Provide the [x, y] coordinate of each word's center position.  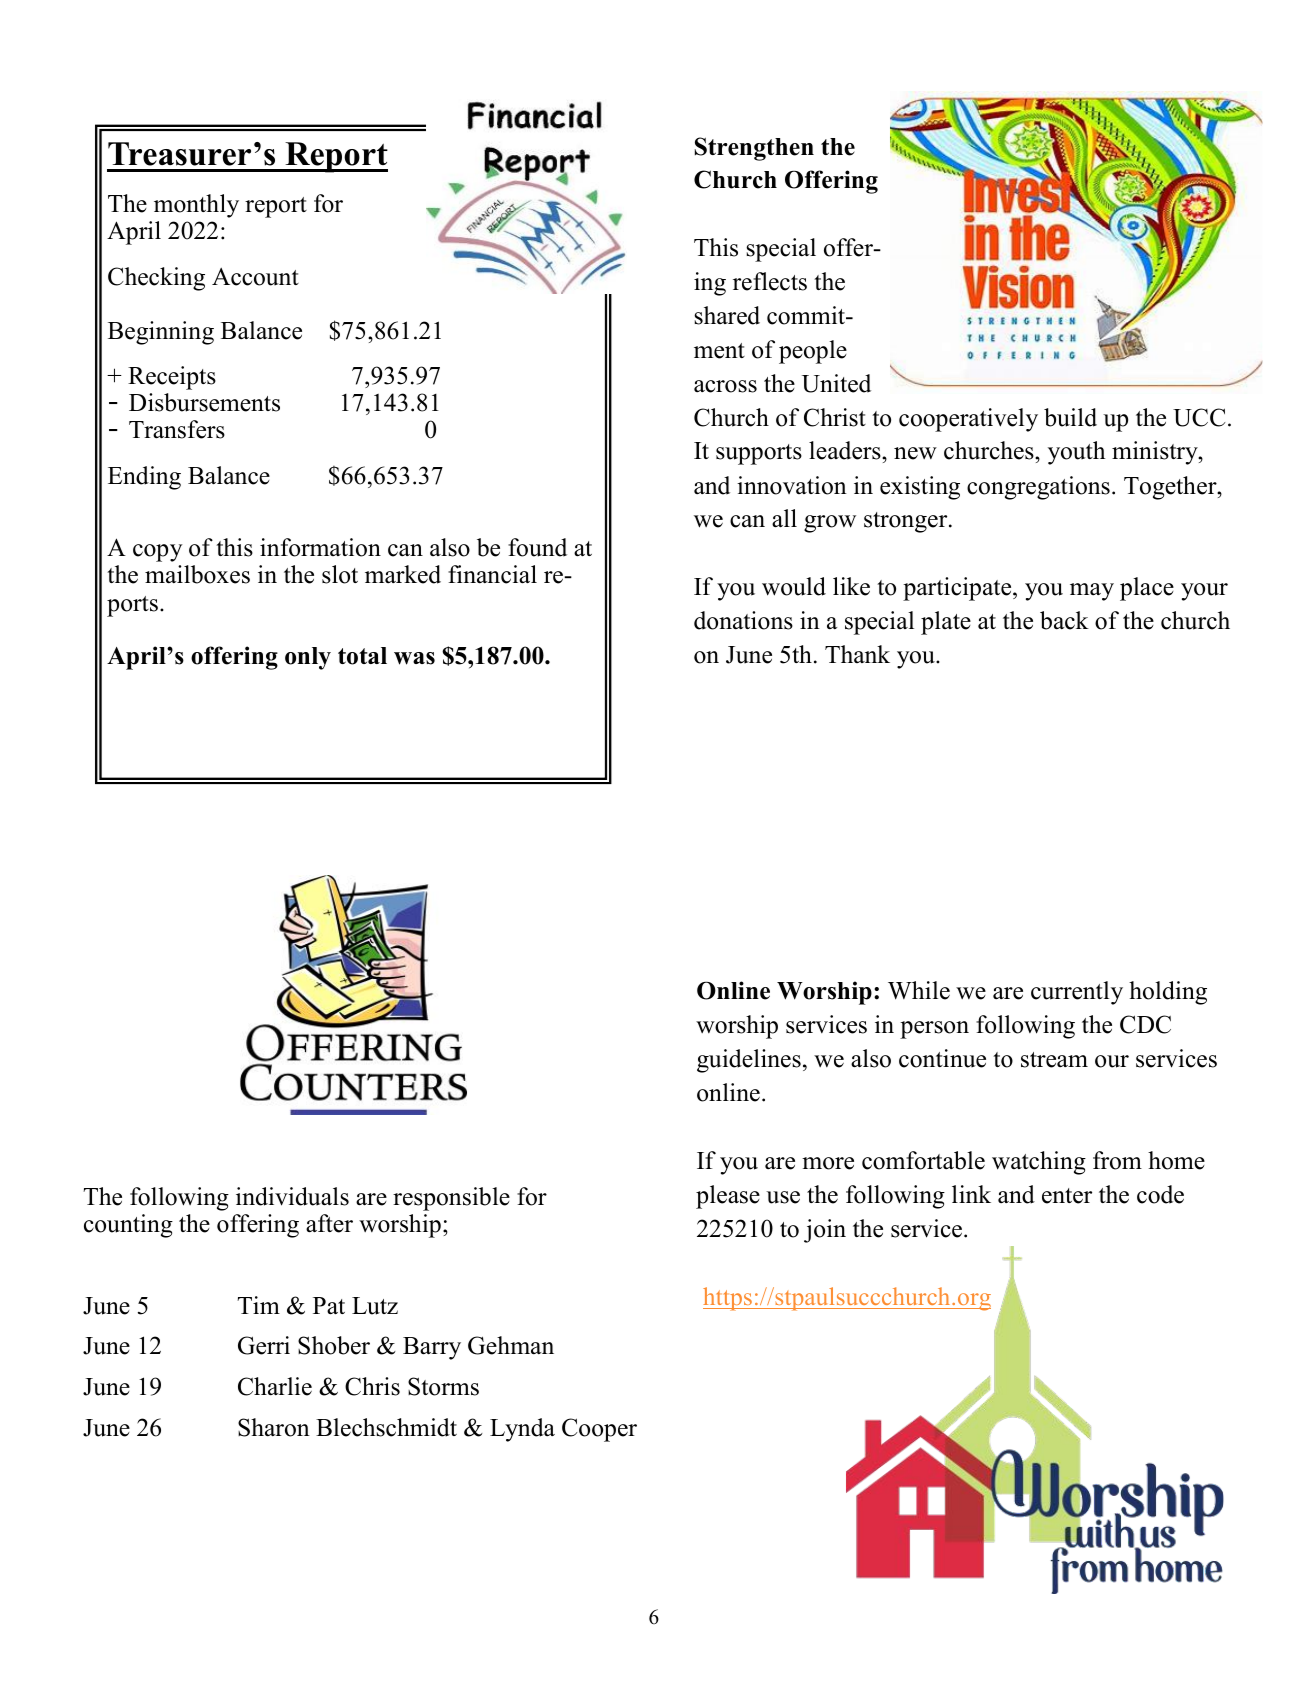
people [813, 352]
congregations [1038, 488]
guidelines [749, 1061]
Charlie [275, 1386]
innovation [792, 485]
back [1064, 620]
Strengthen [754, 149]
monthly [196, 206]
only [308, 658]
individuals [292, 1196]
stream [1054, 1060]
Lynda [522, 1430]
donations [743, 620]
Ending [144, 478]
